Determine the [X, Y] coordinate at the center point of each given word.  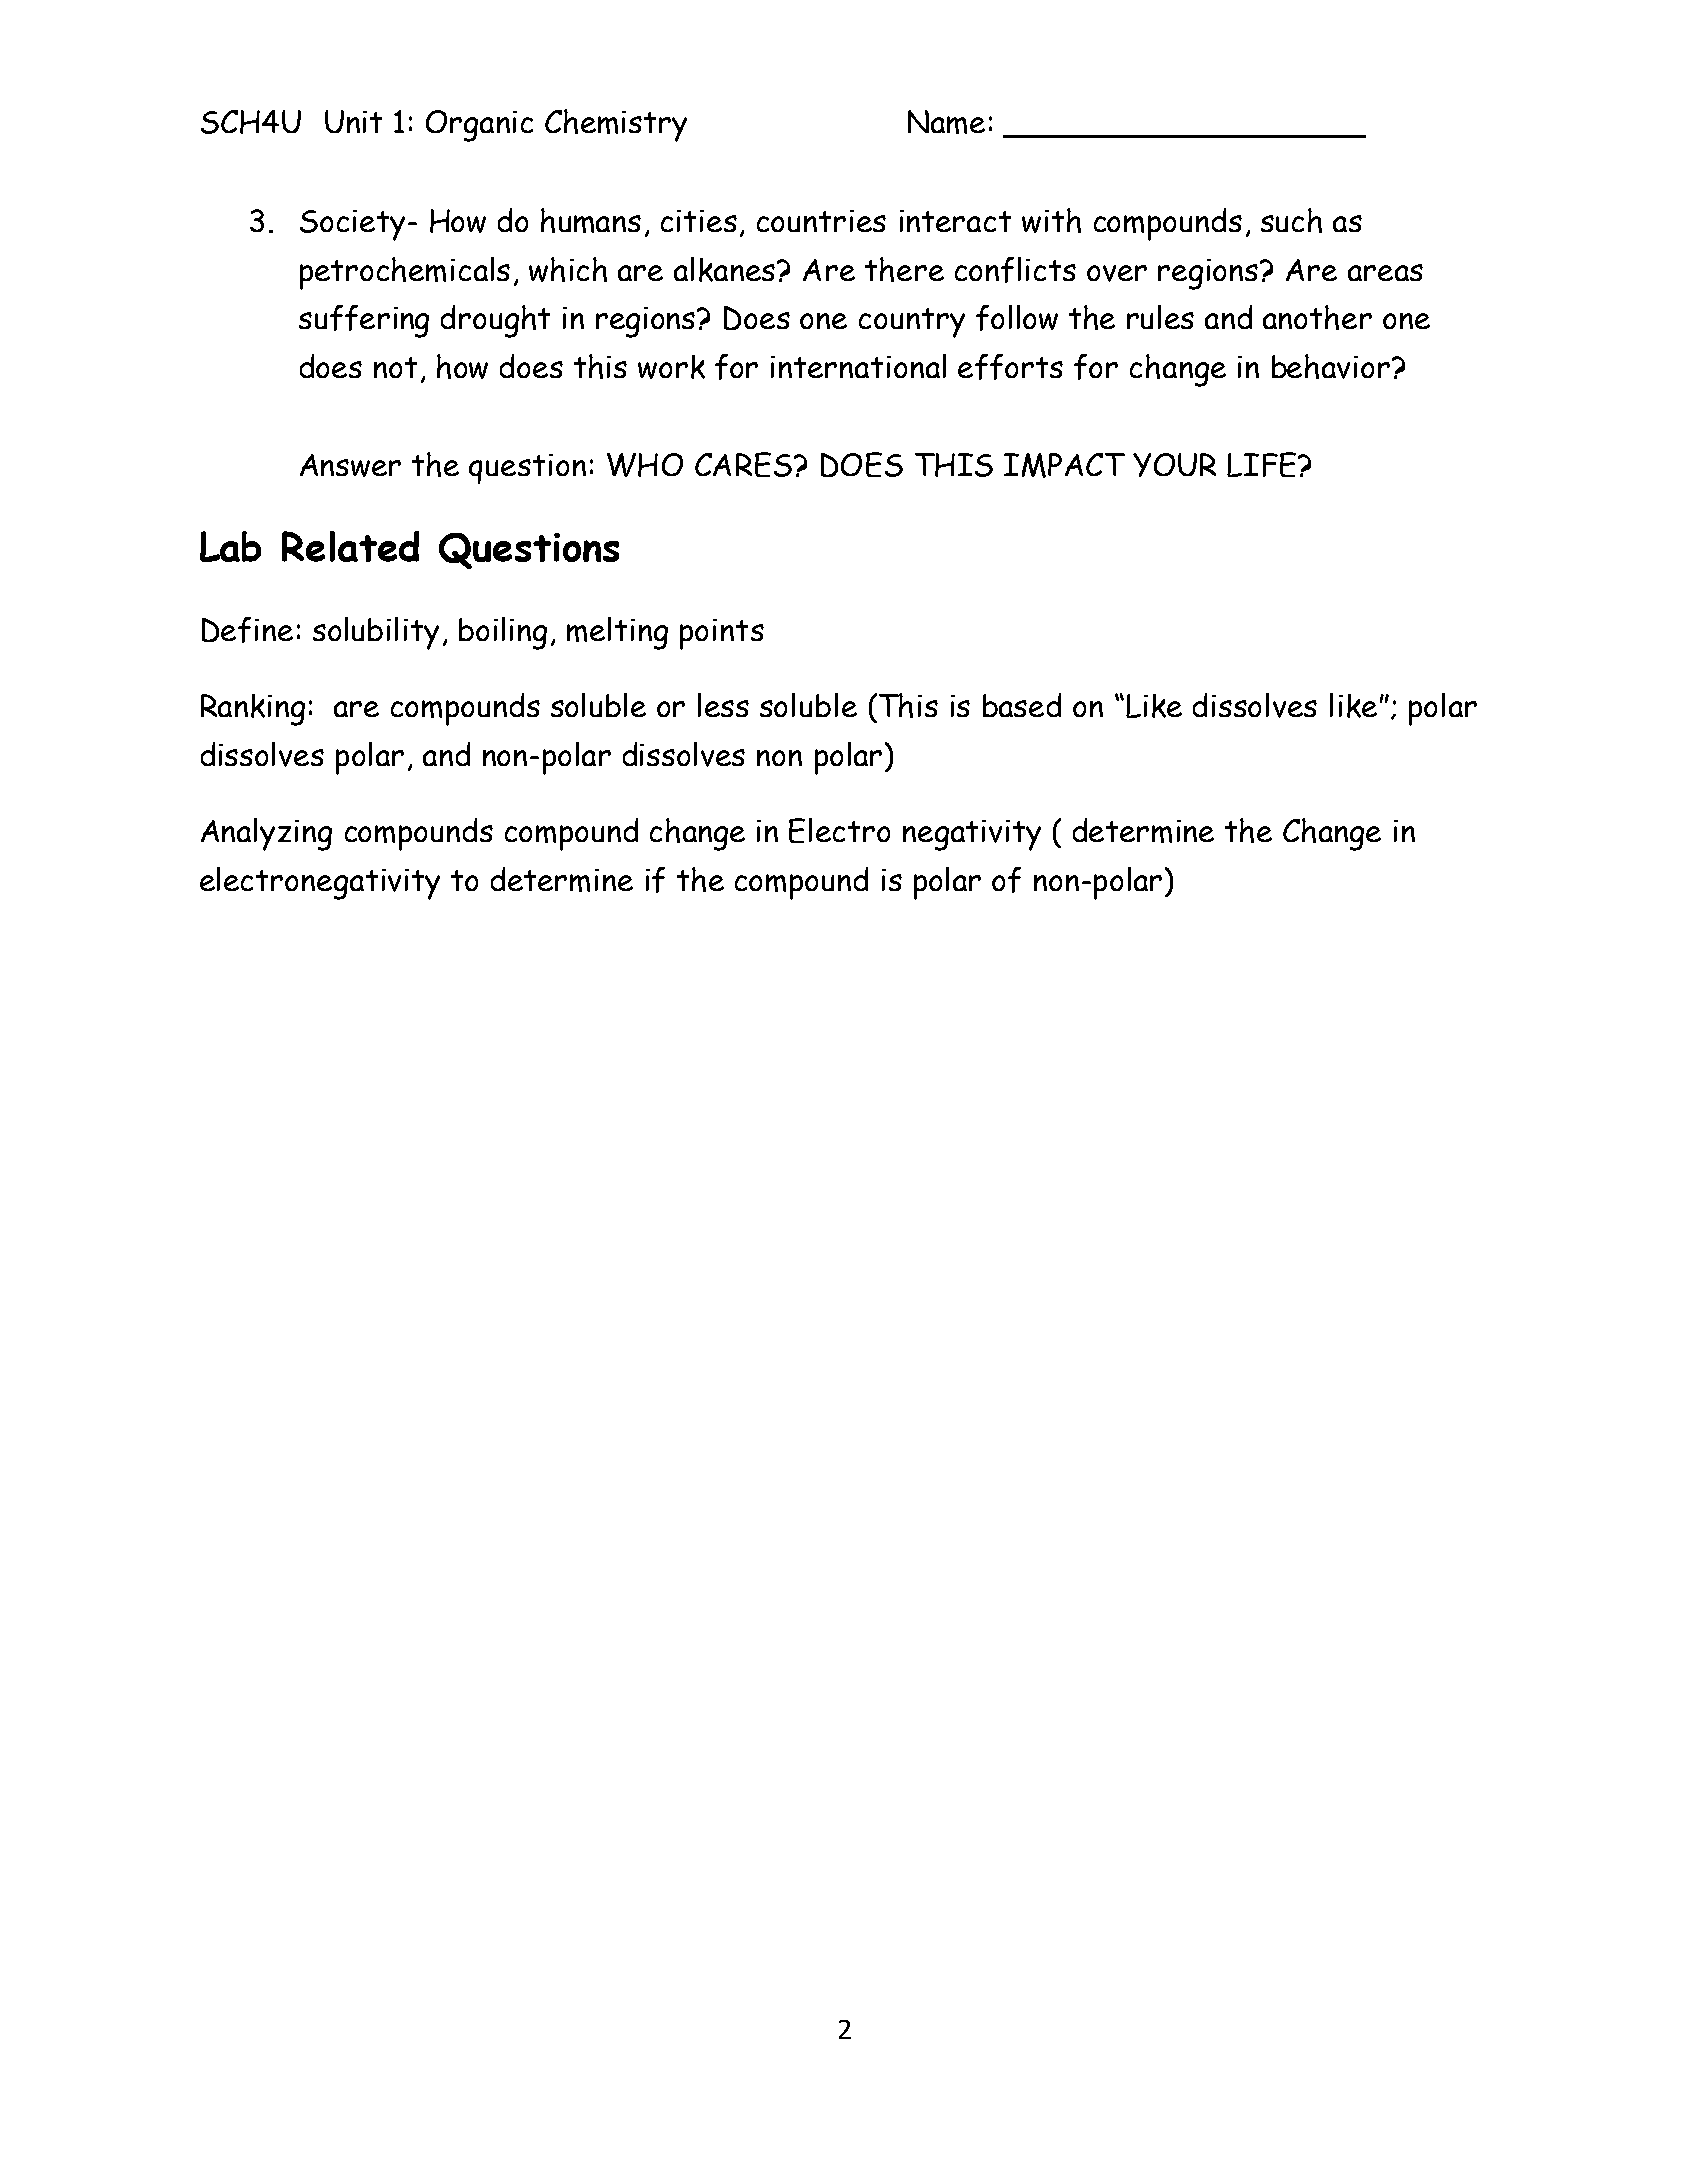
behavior [1332, 366]
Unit [353, 121]
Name [946, 122]
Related [350, 546]
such [1291, 220]
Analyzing [266, 834]
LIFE [1263, 464]
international [858, 366]
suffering [364, 321]
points [722, 634]
